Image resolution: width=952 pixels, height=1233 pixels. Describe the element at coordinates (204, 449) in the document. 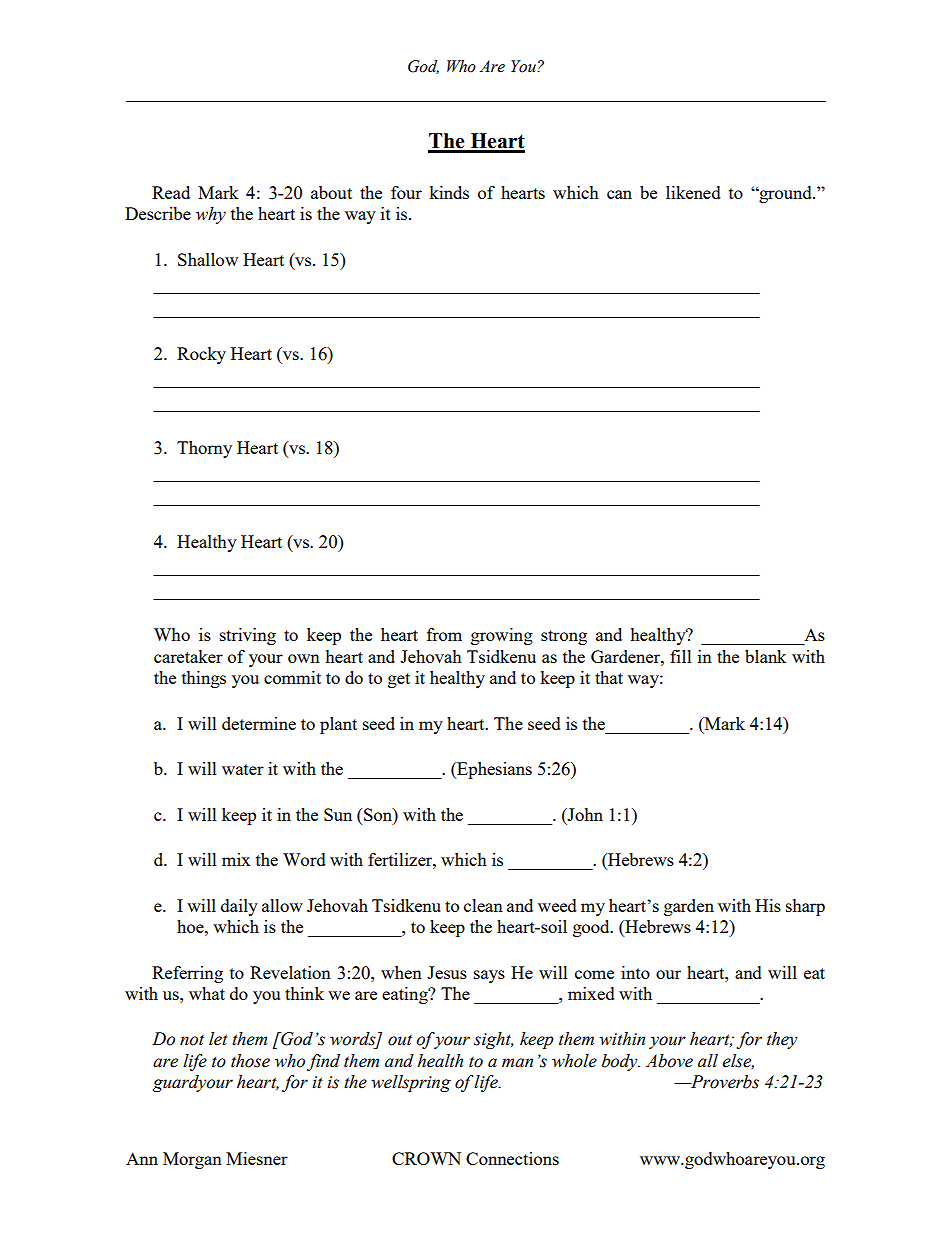

I see `Thorny` at that location.
